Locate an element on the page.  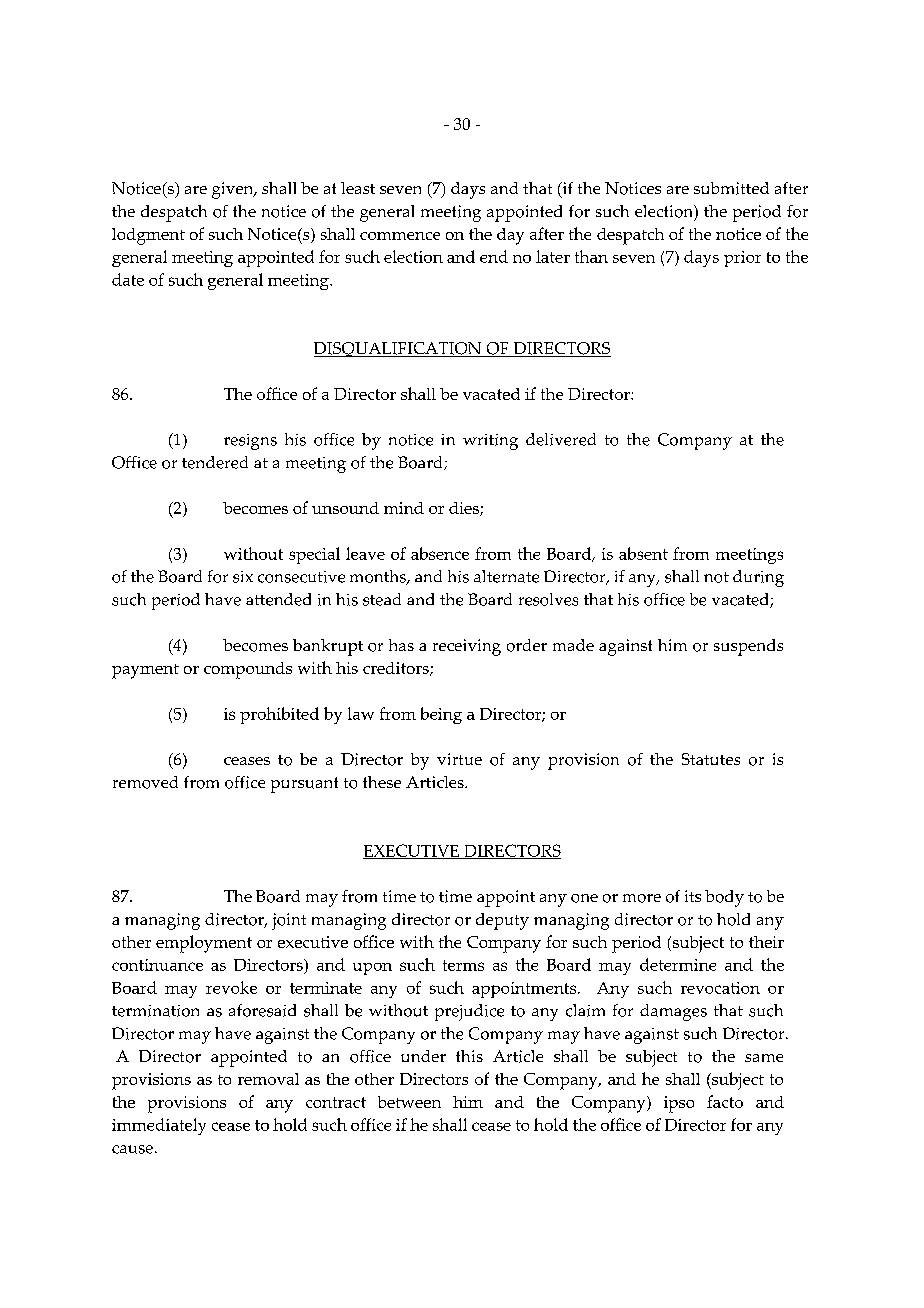
commence is located at coordinates (400, 236).
